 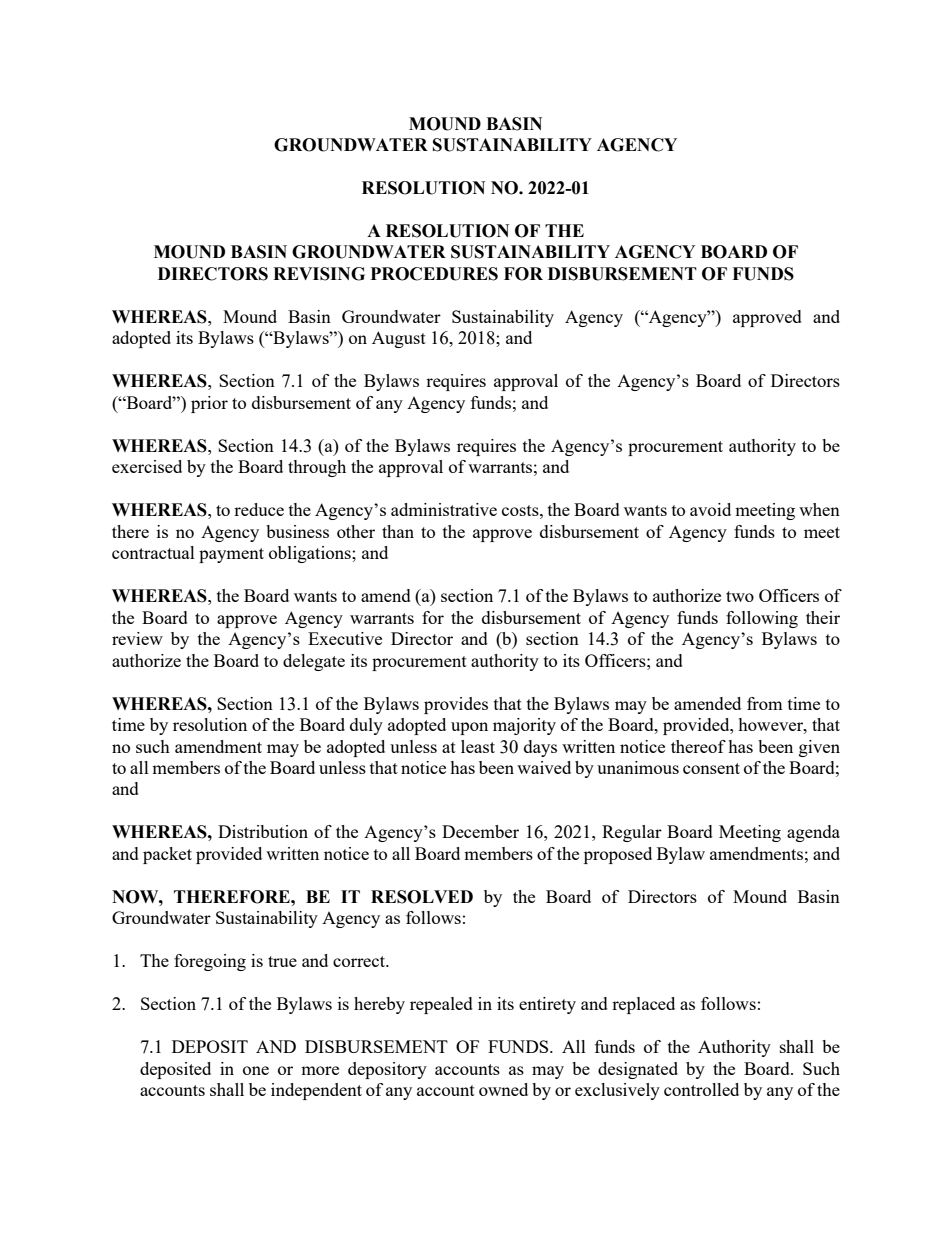 What do you see at coordinates (710, 509) in the document?
I see `avoid` at bounding box center [710, 509].
